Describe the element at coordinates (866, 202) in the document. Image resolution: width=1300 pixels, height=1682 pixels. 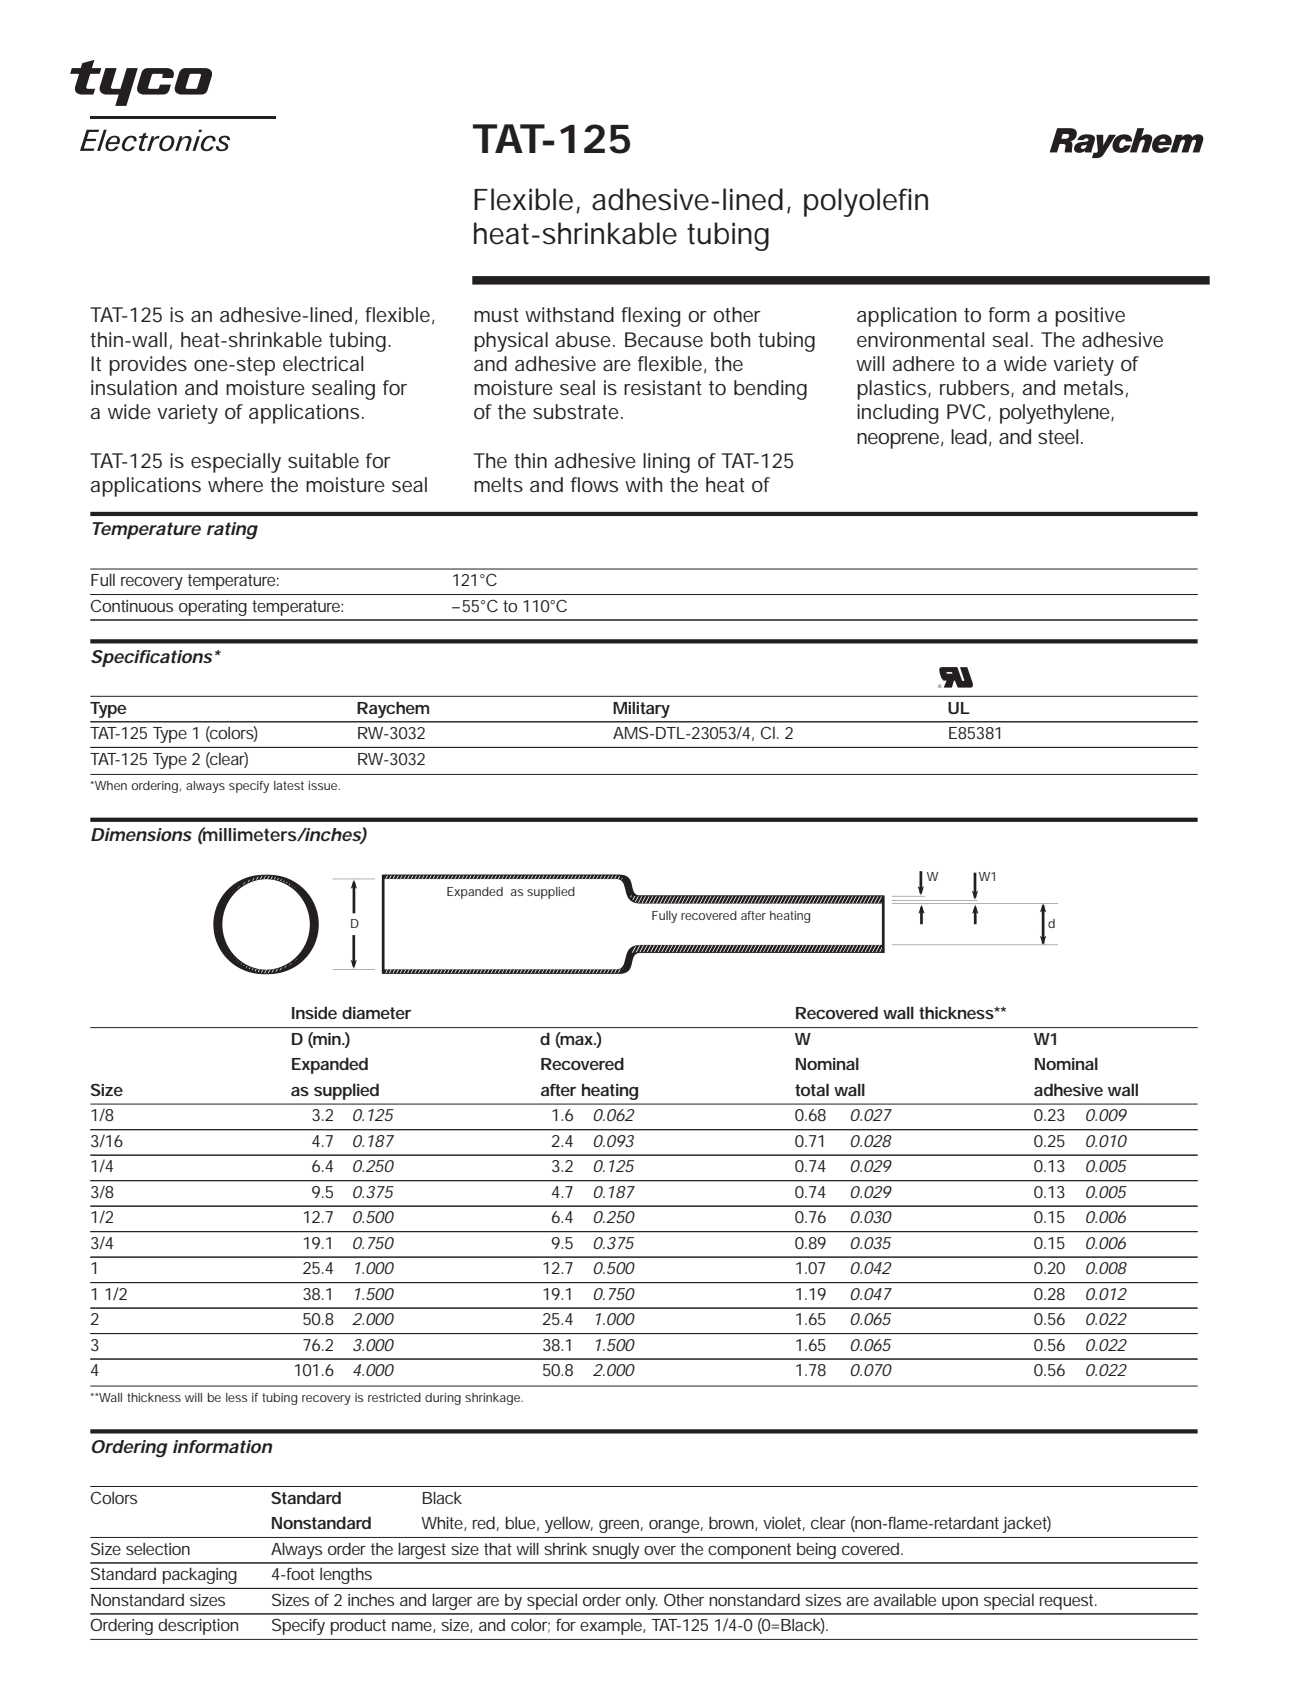
I see `polyolefin` at that location.
